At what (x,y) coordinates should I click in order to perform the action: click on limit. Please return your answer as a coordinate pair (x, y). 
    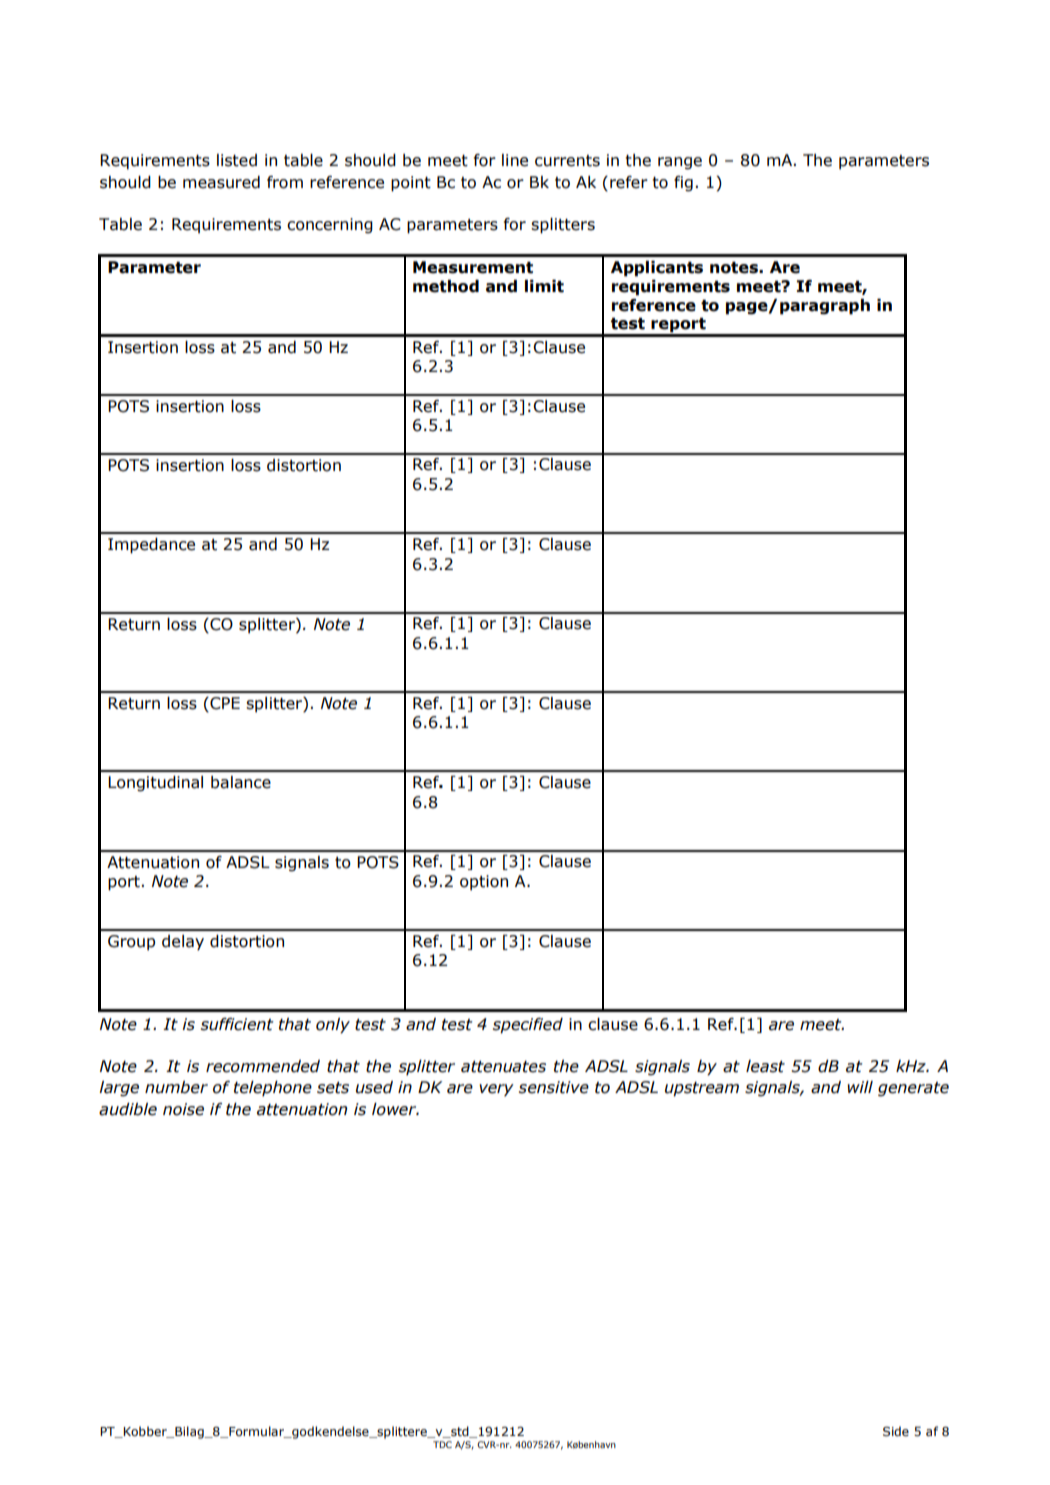
    Looking at the image, I should click on (544, 286).
